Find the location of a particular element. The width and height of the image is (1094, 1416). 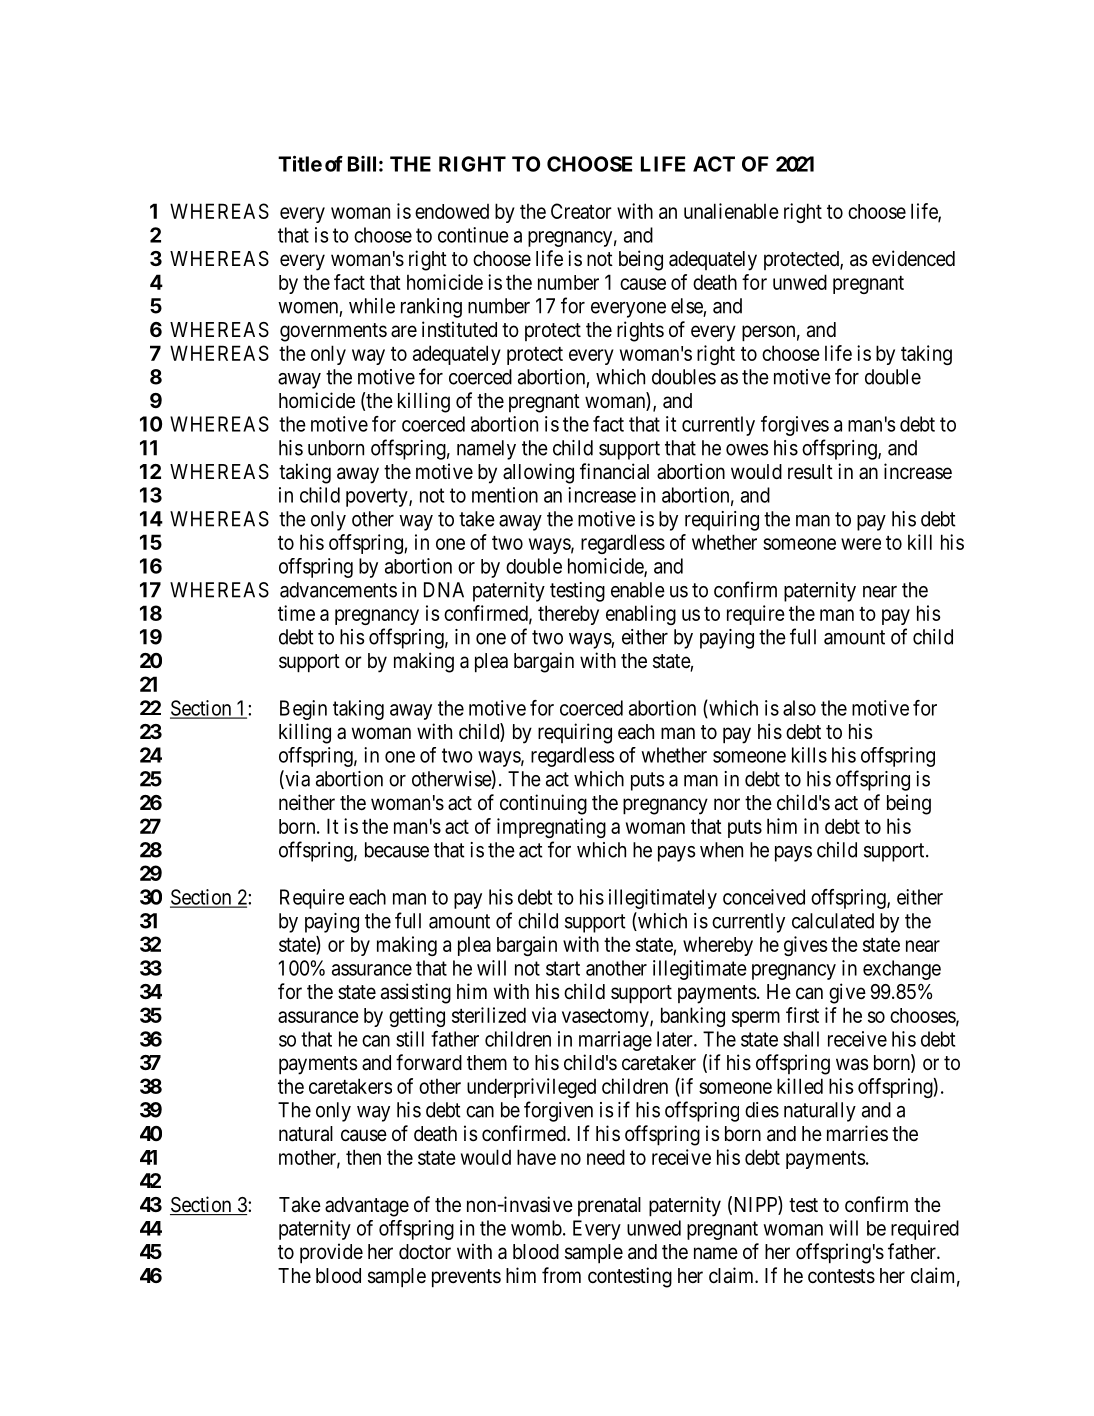

start is located at coordinates (563, 968).
